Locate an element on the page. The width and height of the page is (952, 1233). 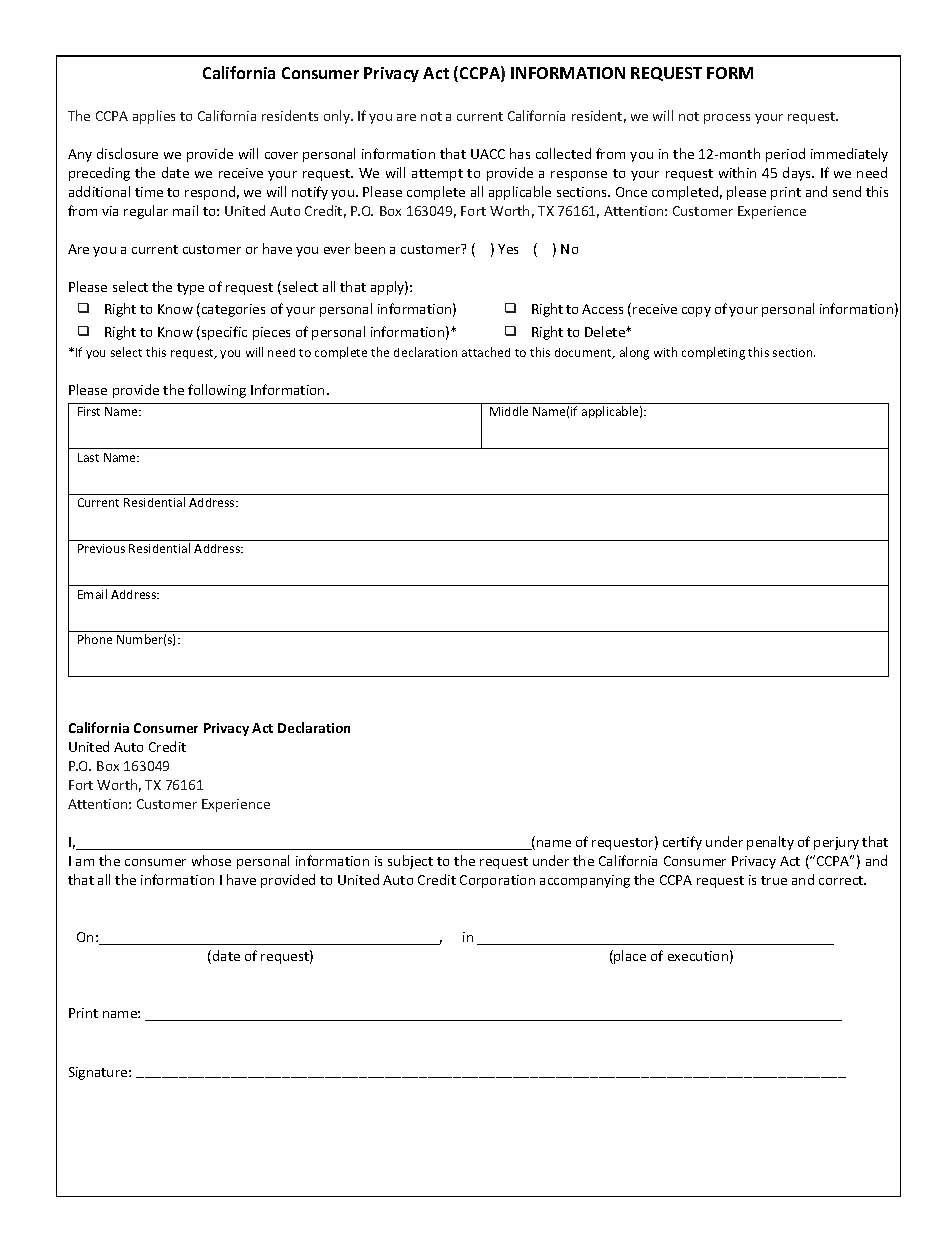
following is located at coordinates (217, 391).
